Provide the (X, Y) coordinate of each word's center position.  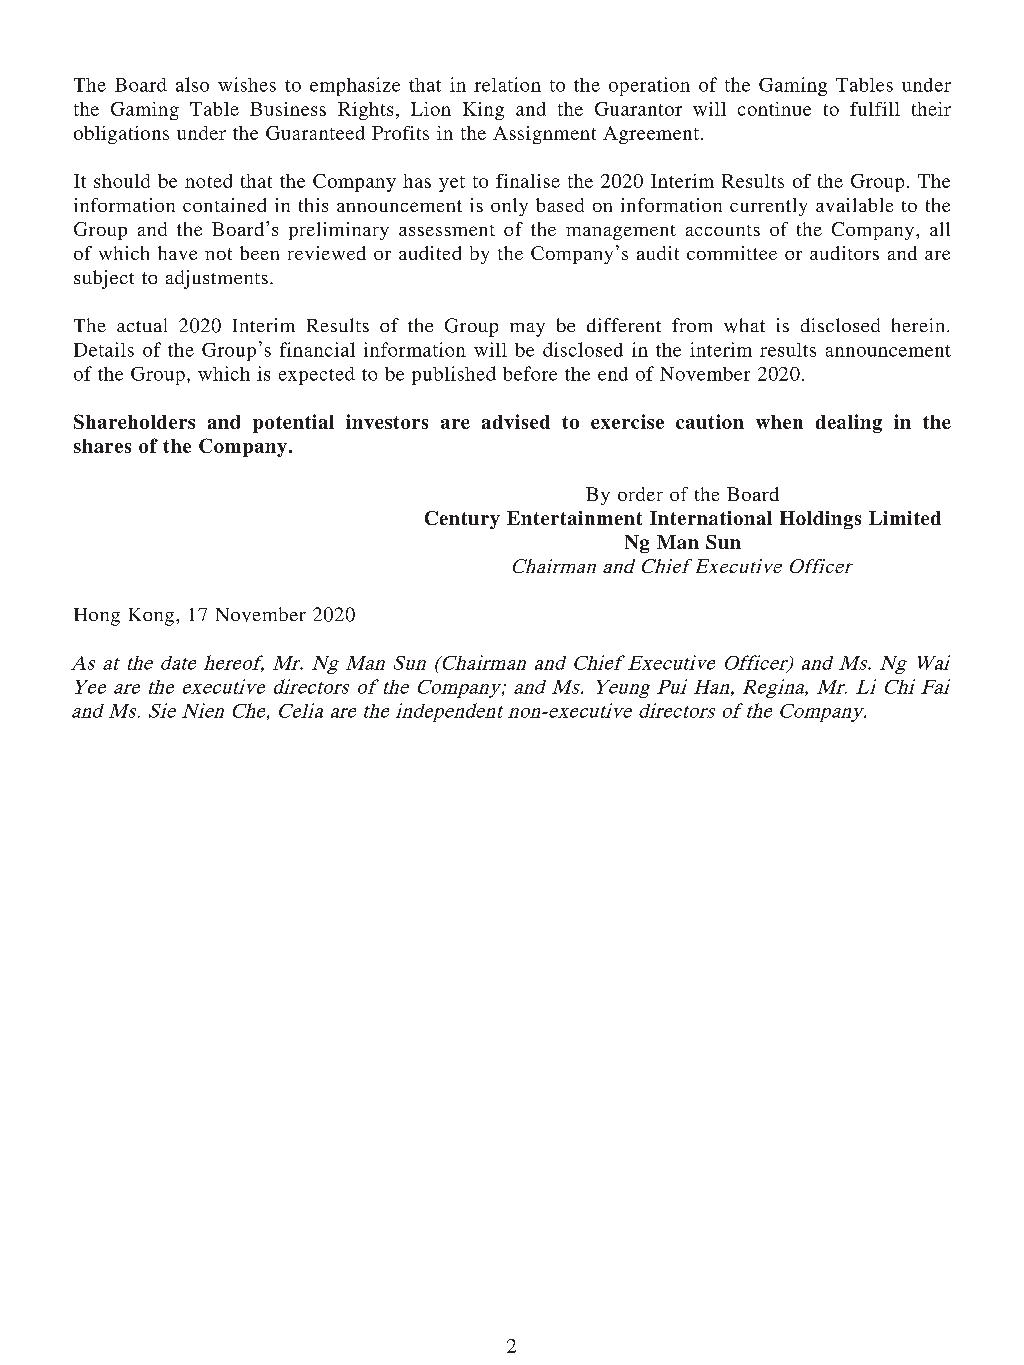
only (509, 207)
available (854, 205)
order (640, 494)
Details (104, 349)
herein (918, 325)
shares (102, 446)
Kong (153, 617)
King (483, 111)
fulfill (875, 109)
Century (462, 520)
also (192, 84)
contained (224, 205)
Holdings (820, 520)
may (527, 330)
